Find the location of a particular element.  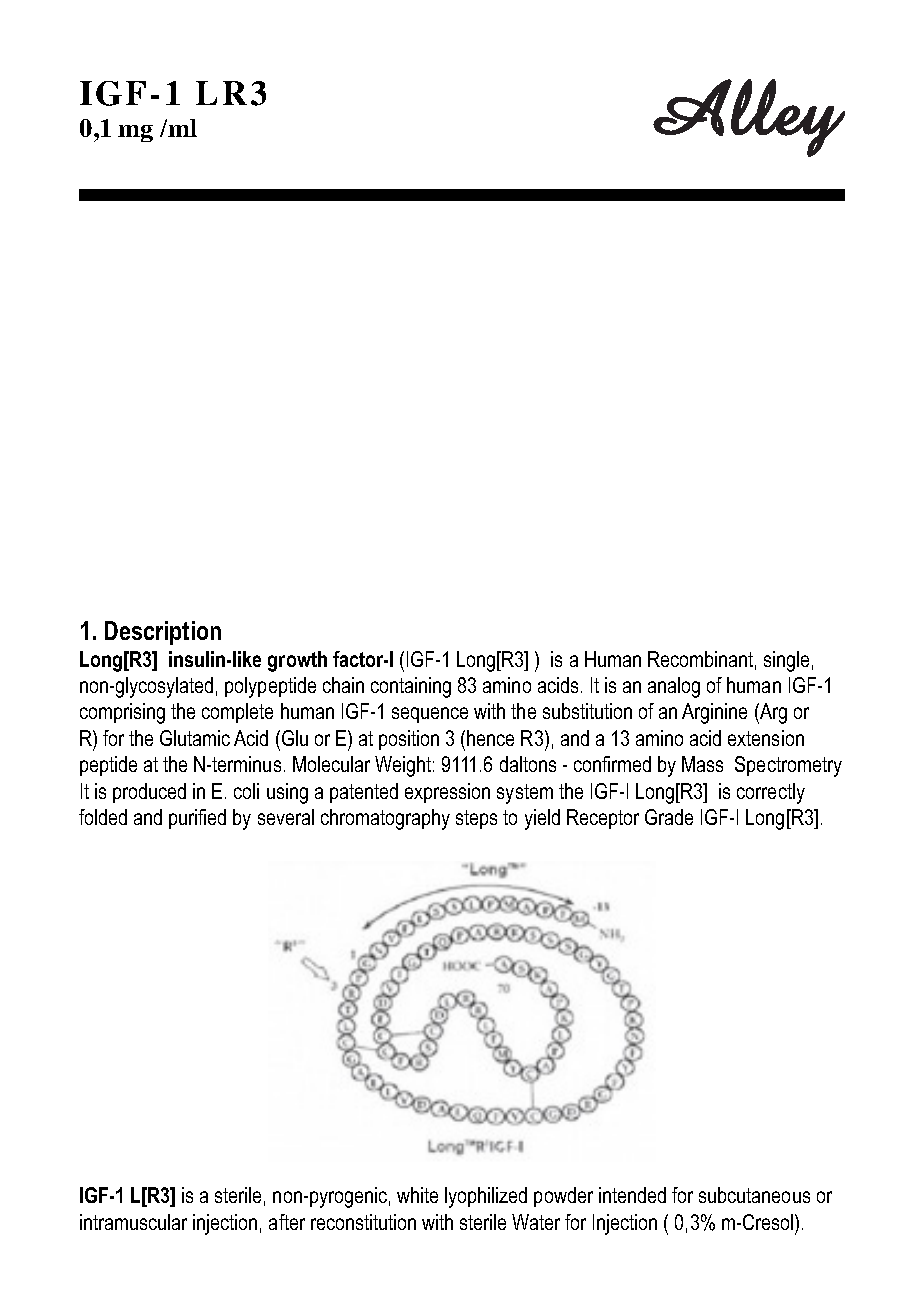

intended is located at coordinates (632, 1195).
